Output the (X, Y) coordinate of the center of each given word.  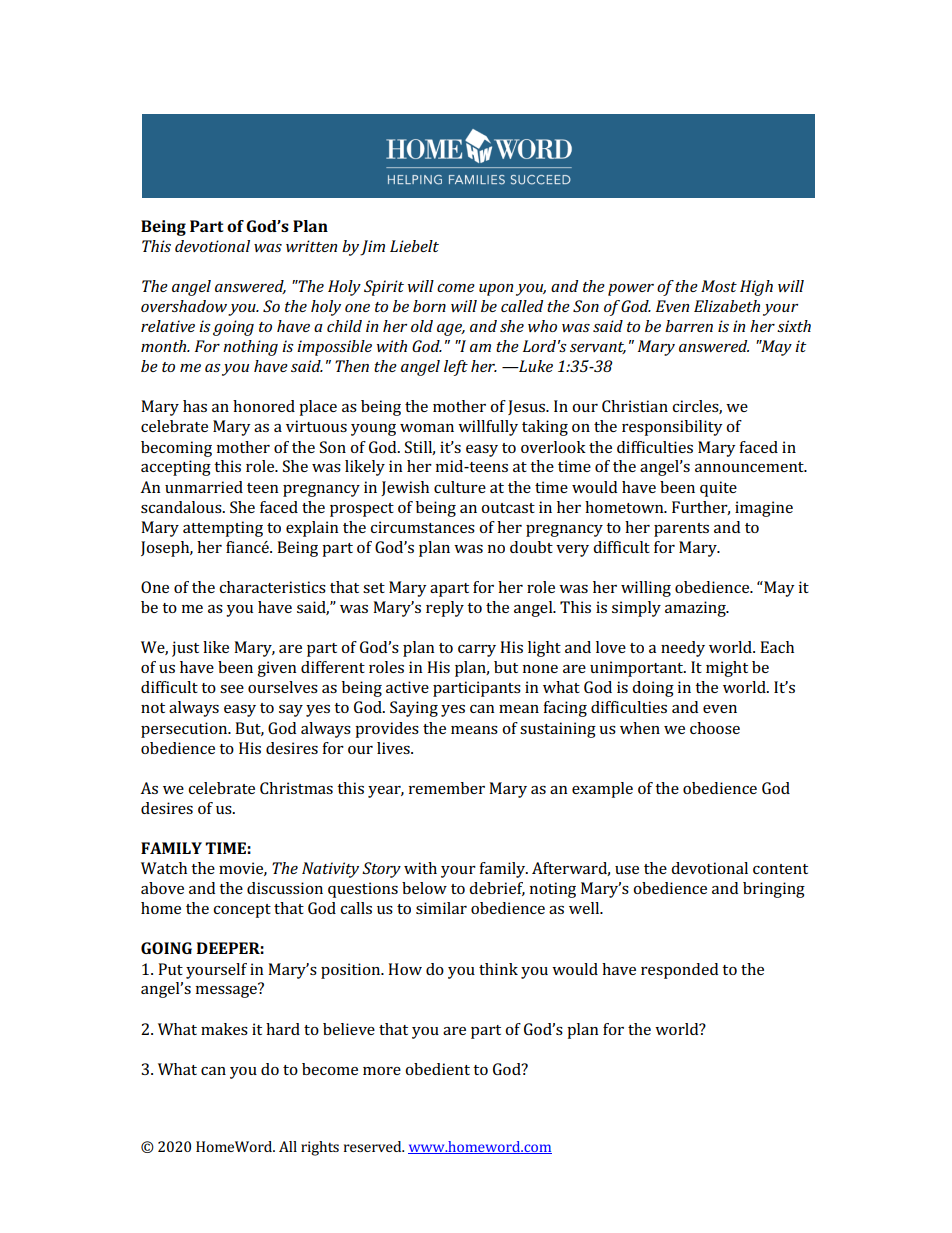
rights (320, 1148)
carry (477, 651)
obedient (437, 1069)
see (232, 689)
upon (496, 290)
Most (719, 286)
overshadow (184, 306)
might (727, 669)
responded (679, 971)
